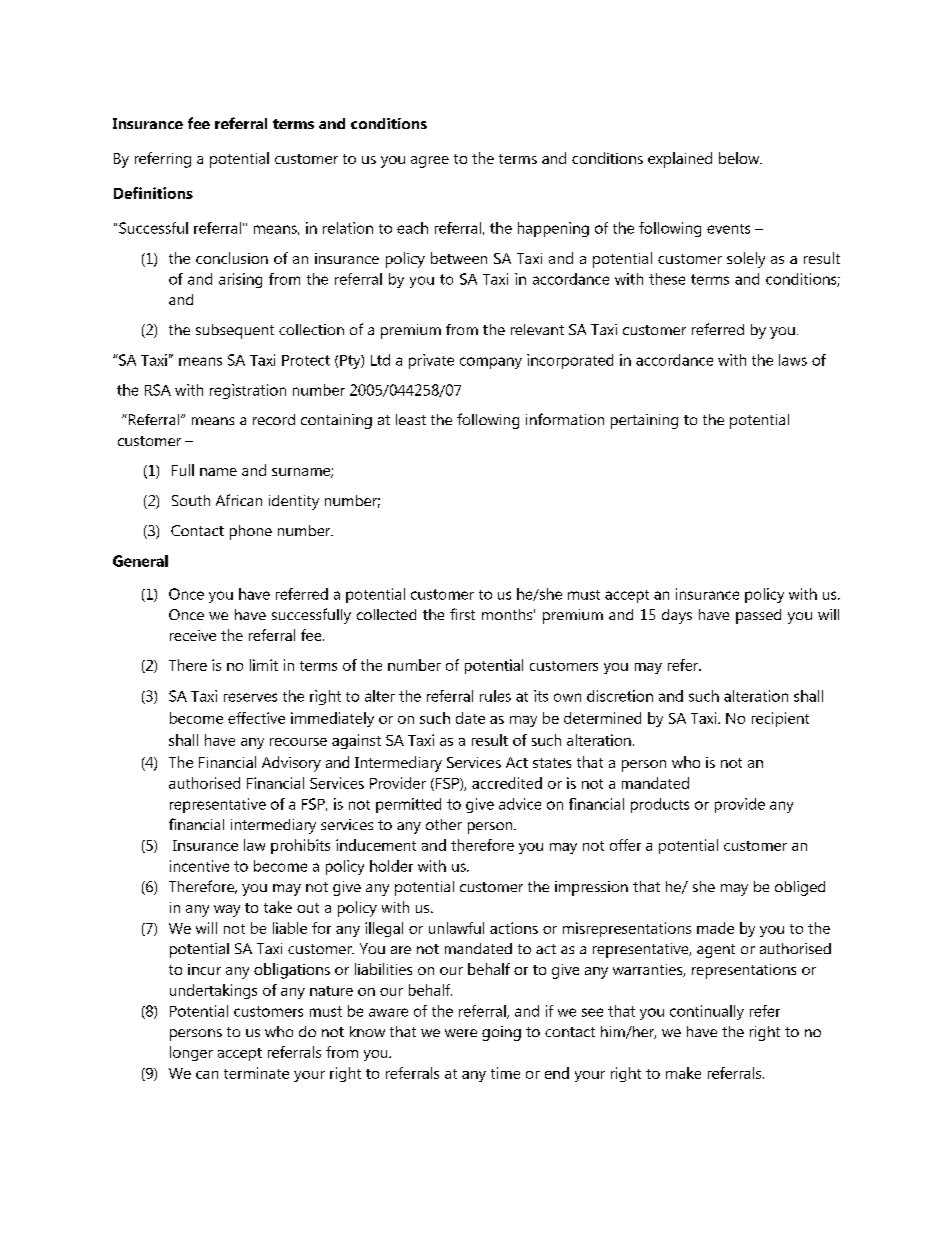 The width and height of the image is (952, 1233). I want to click on continually, so click(707, 1012).
